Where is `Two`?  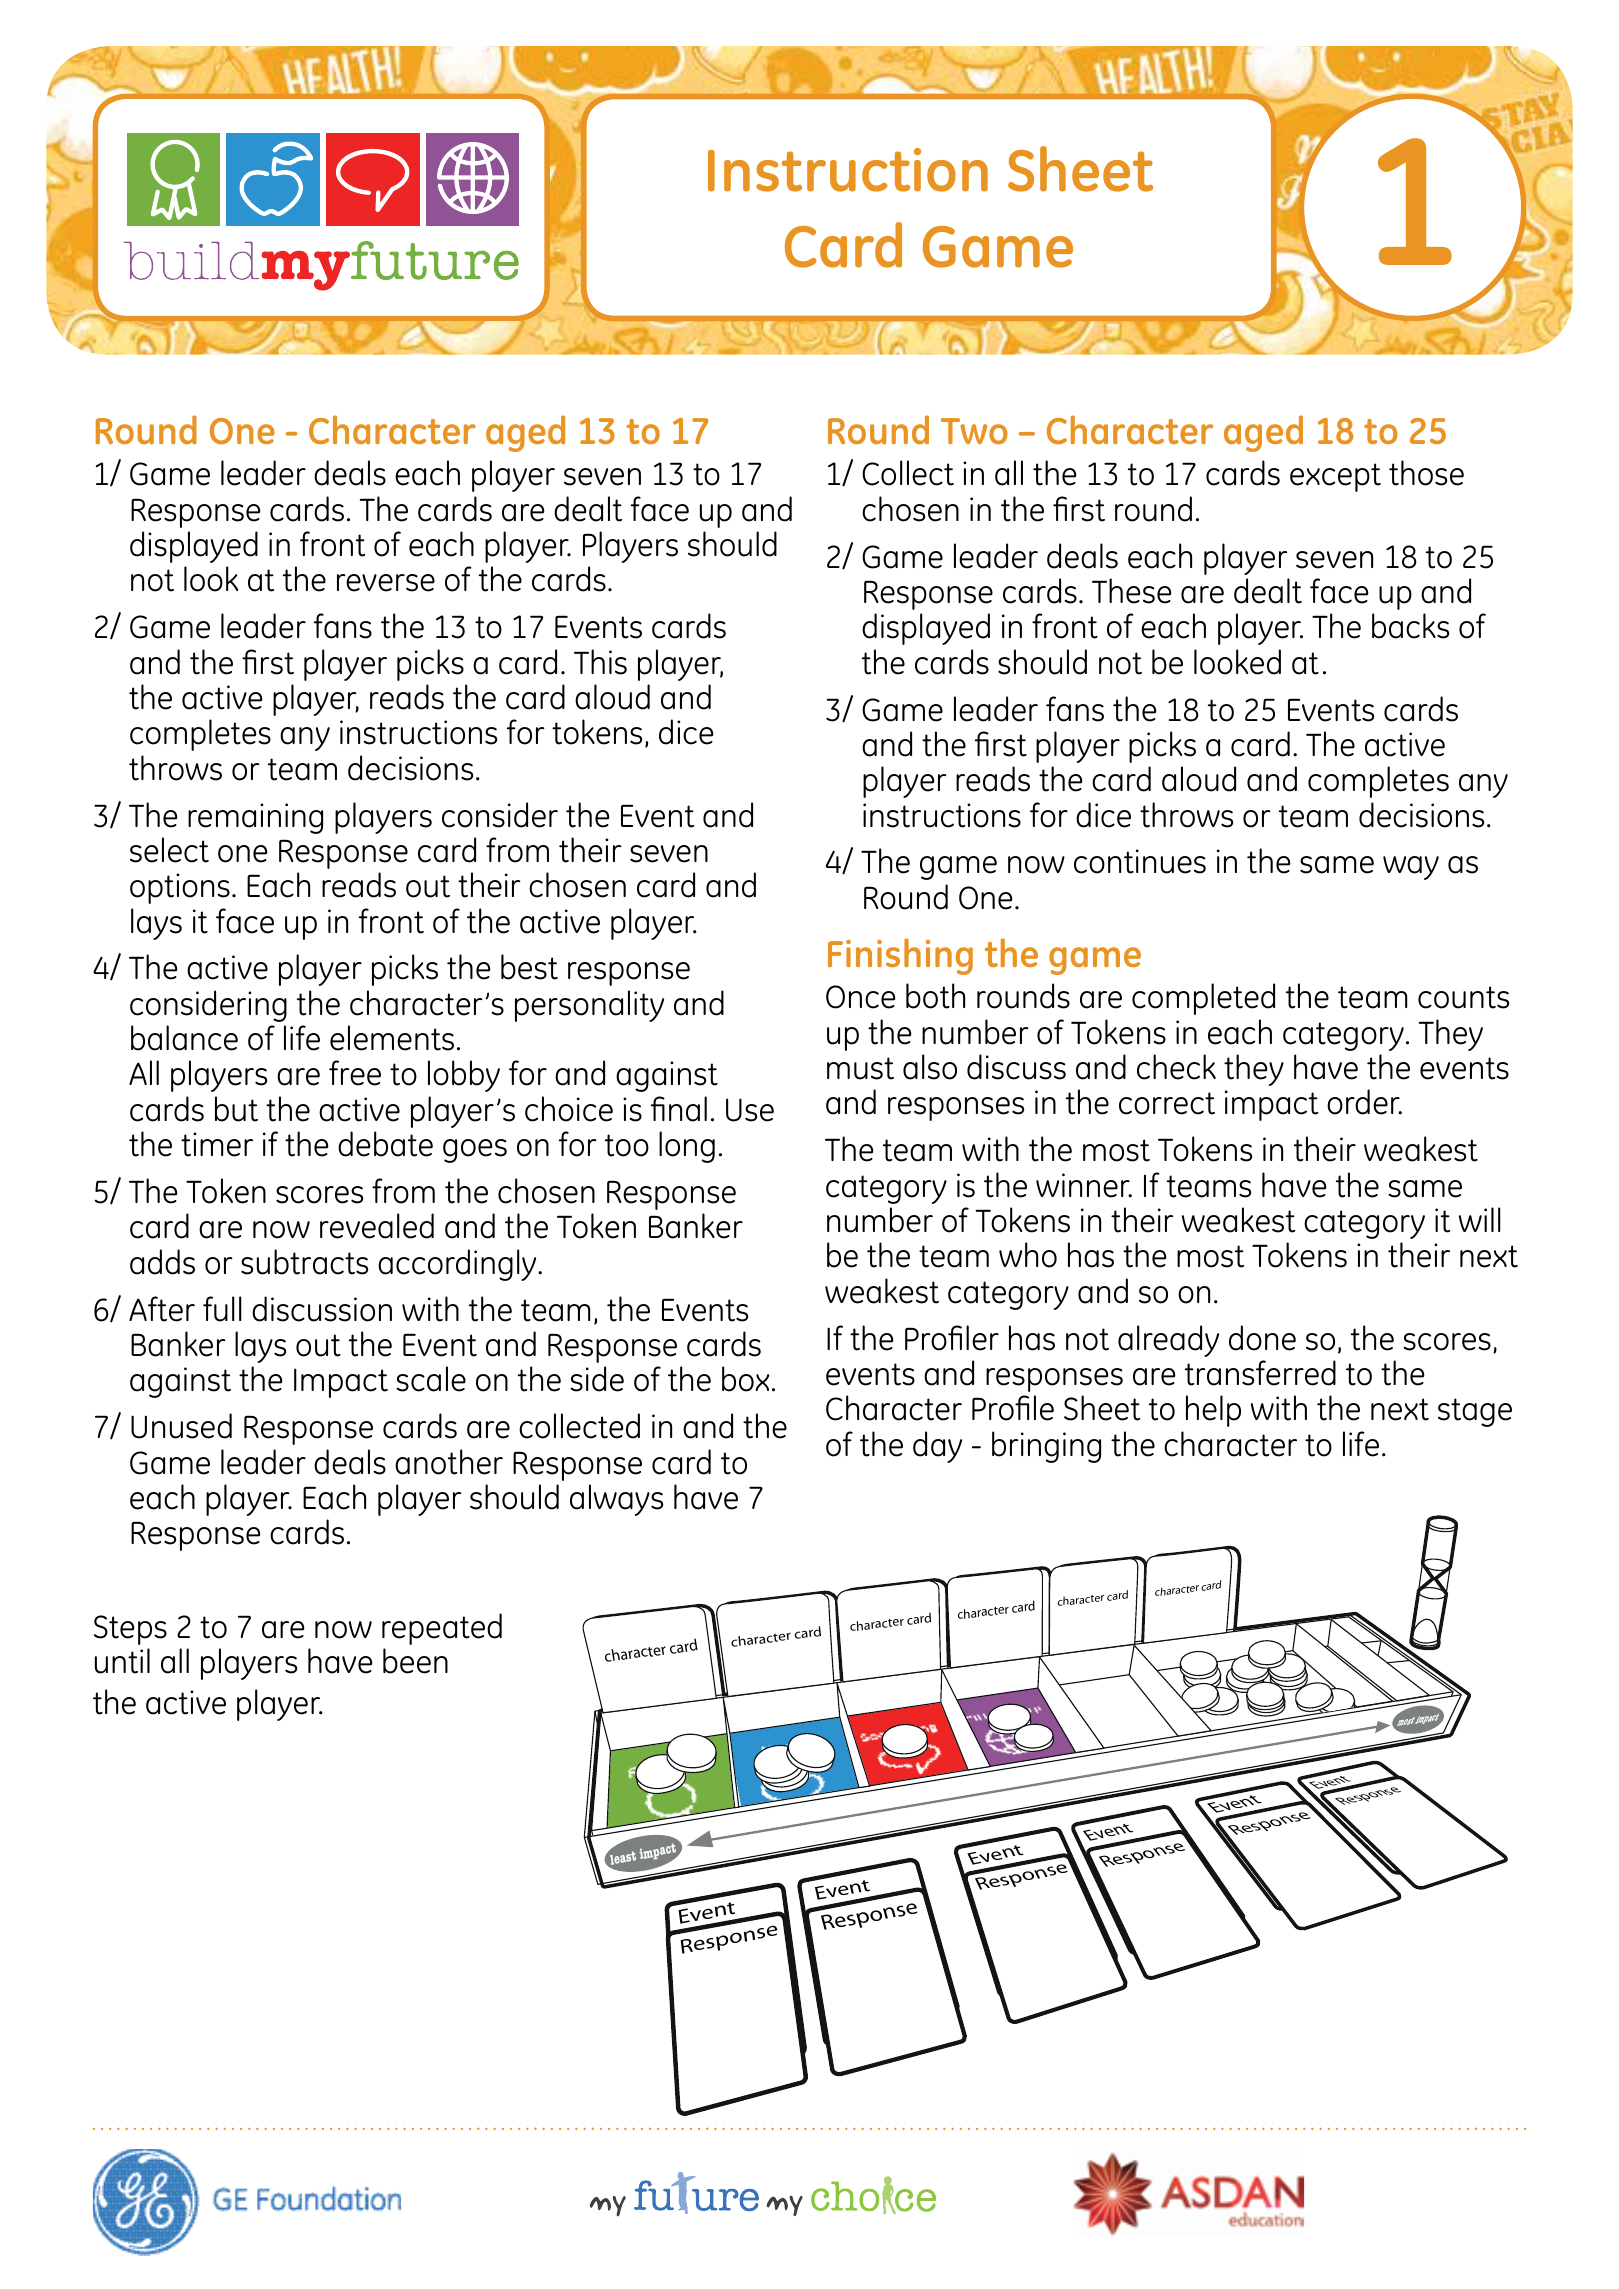 Two is located at coordinates (974, 431).
